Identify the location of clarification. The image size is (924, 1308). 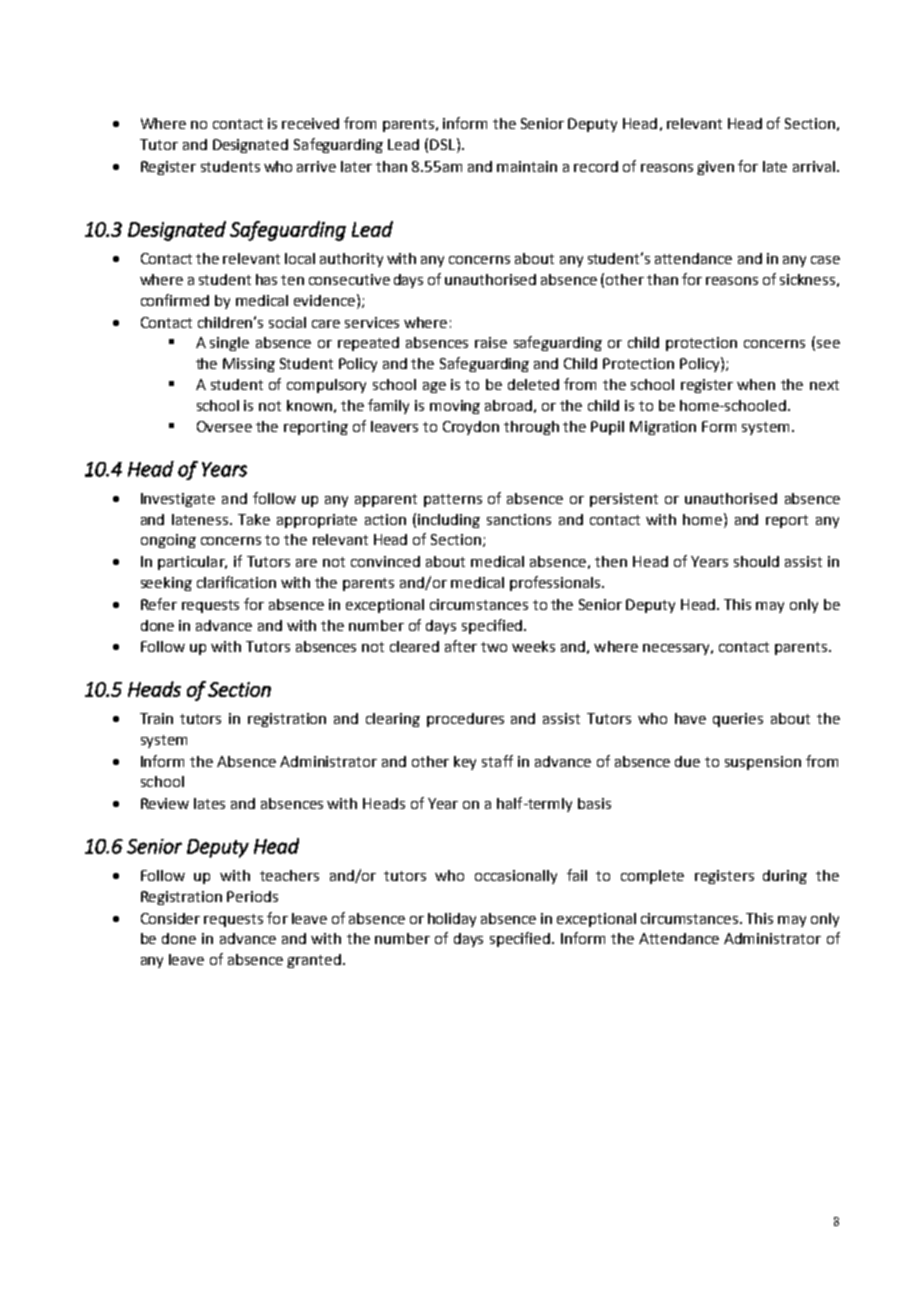
(236, 582).
